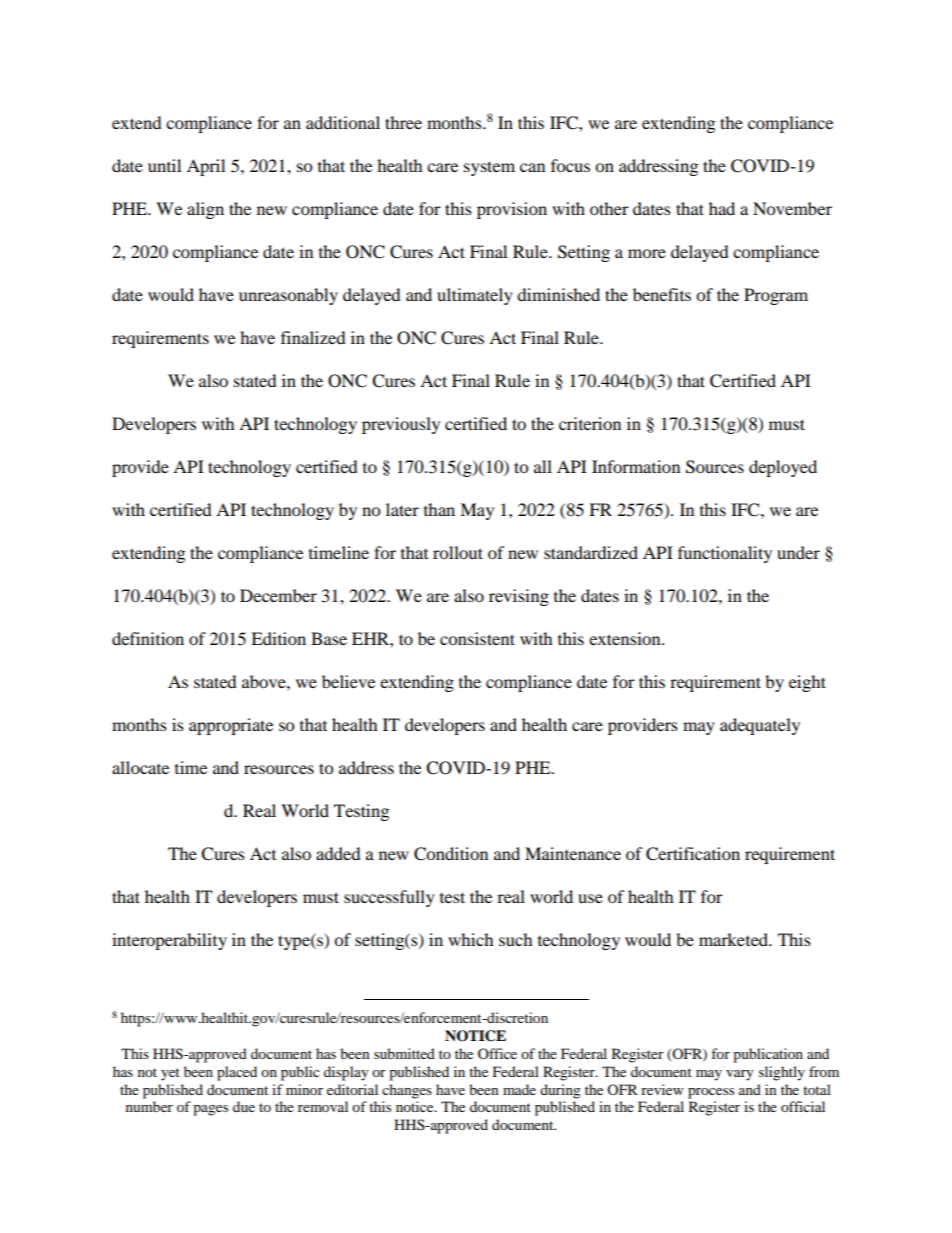 The width and height of the document is (952, 1233). I want to click on made, so click(519, 1089).
